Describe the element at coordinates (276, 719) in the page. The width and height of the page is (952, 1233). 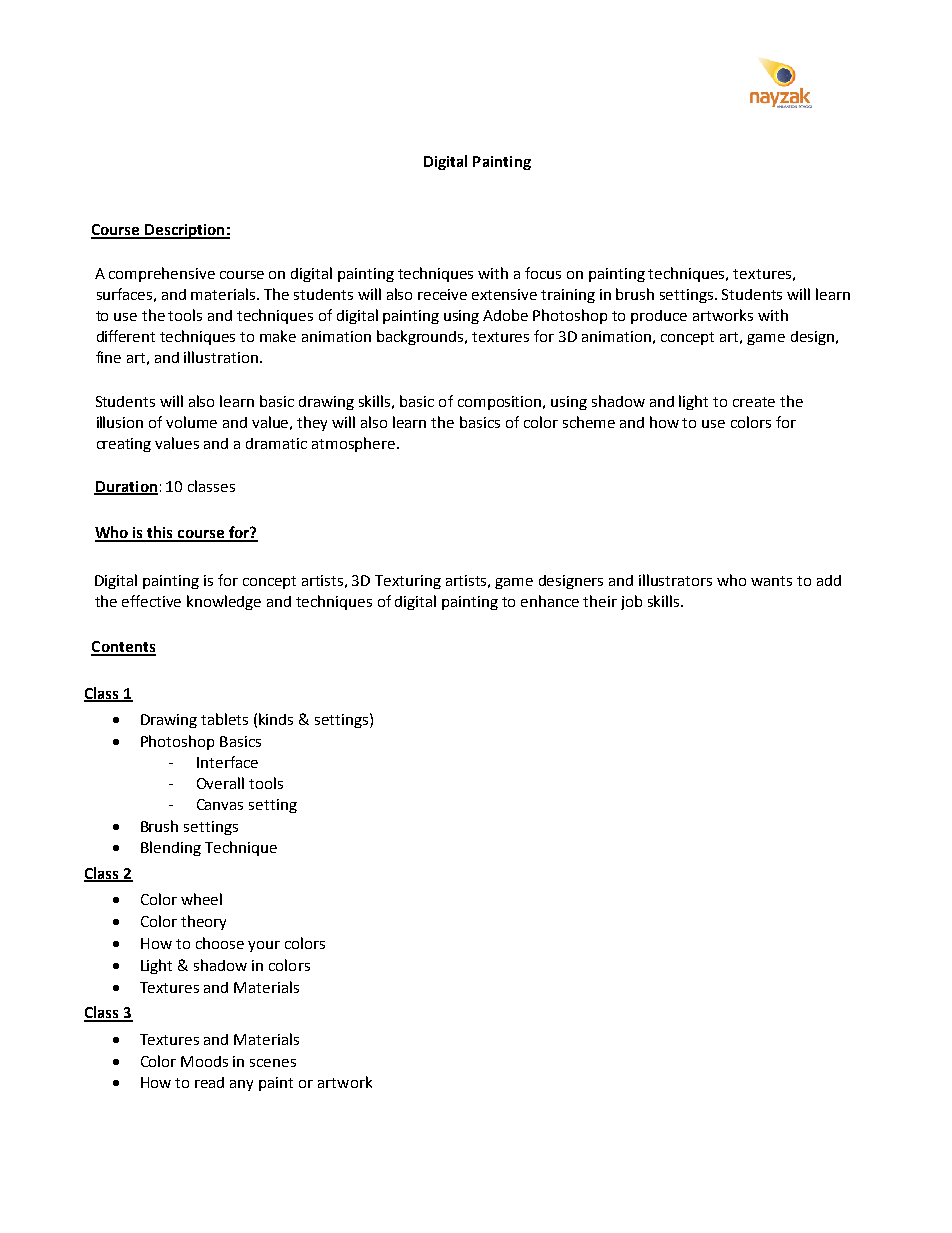
I see `kinds` at that location.
